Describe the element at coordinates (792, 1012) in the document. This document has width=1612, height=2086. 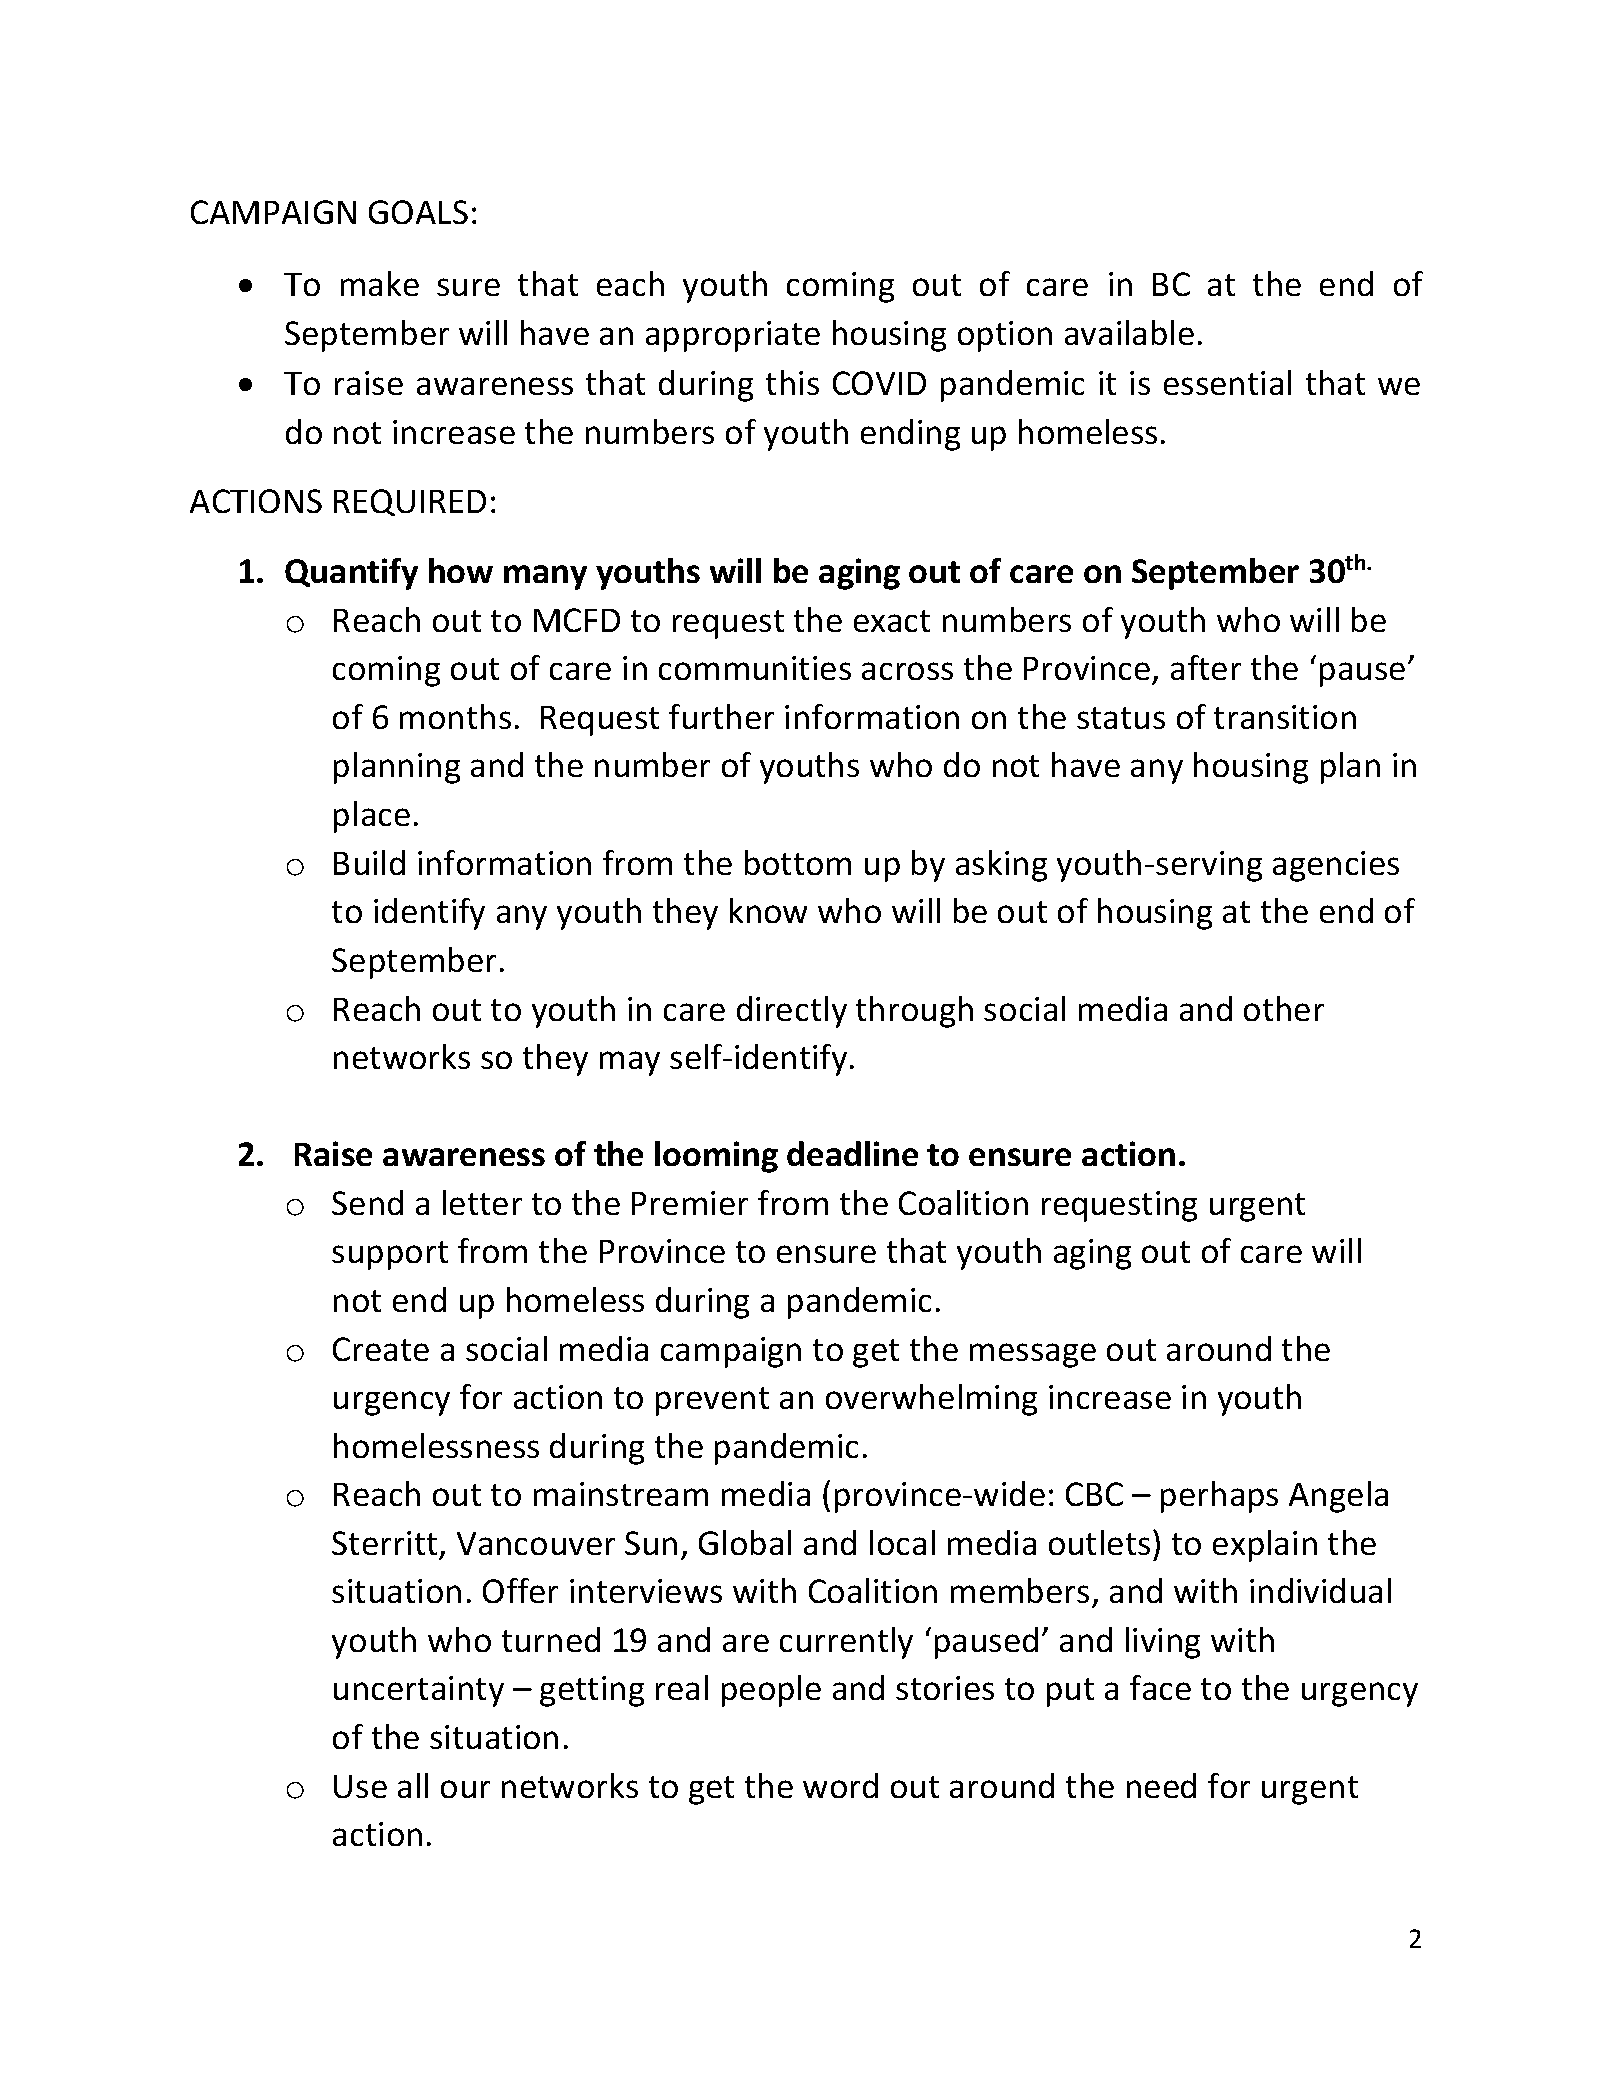
I see `directly` at that location.
